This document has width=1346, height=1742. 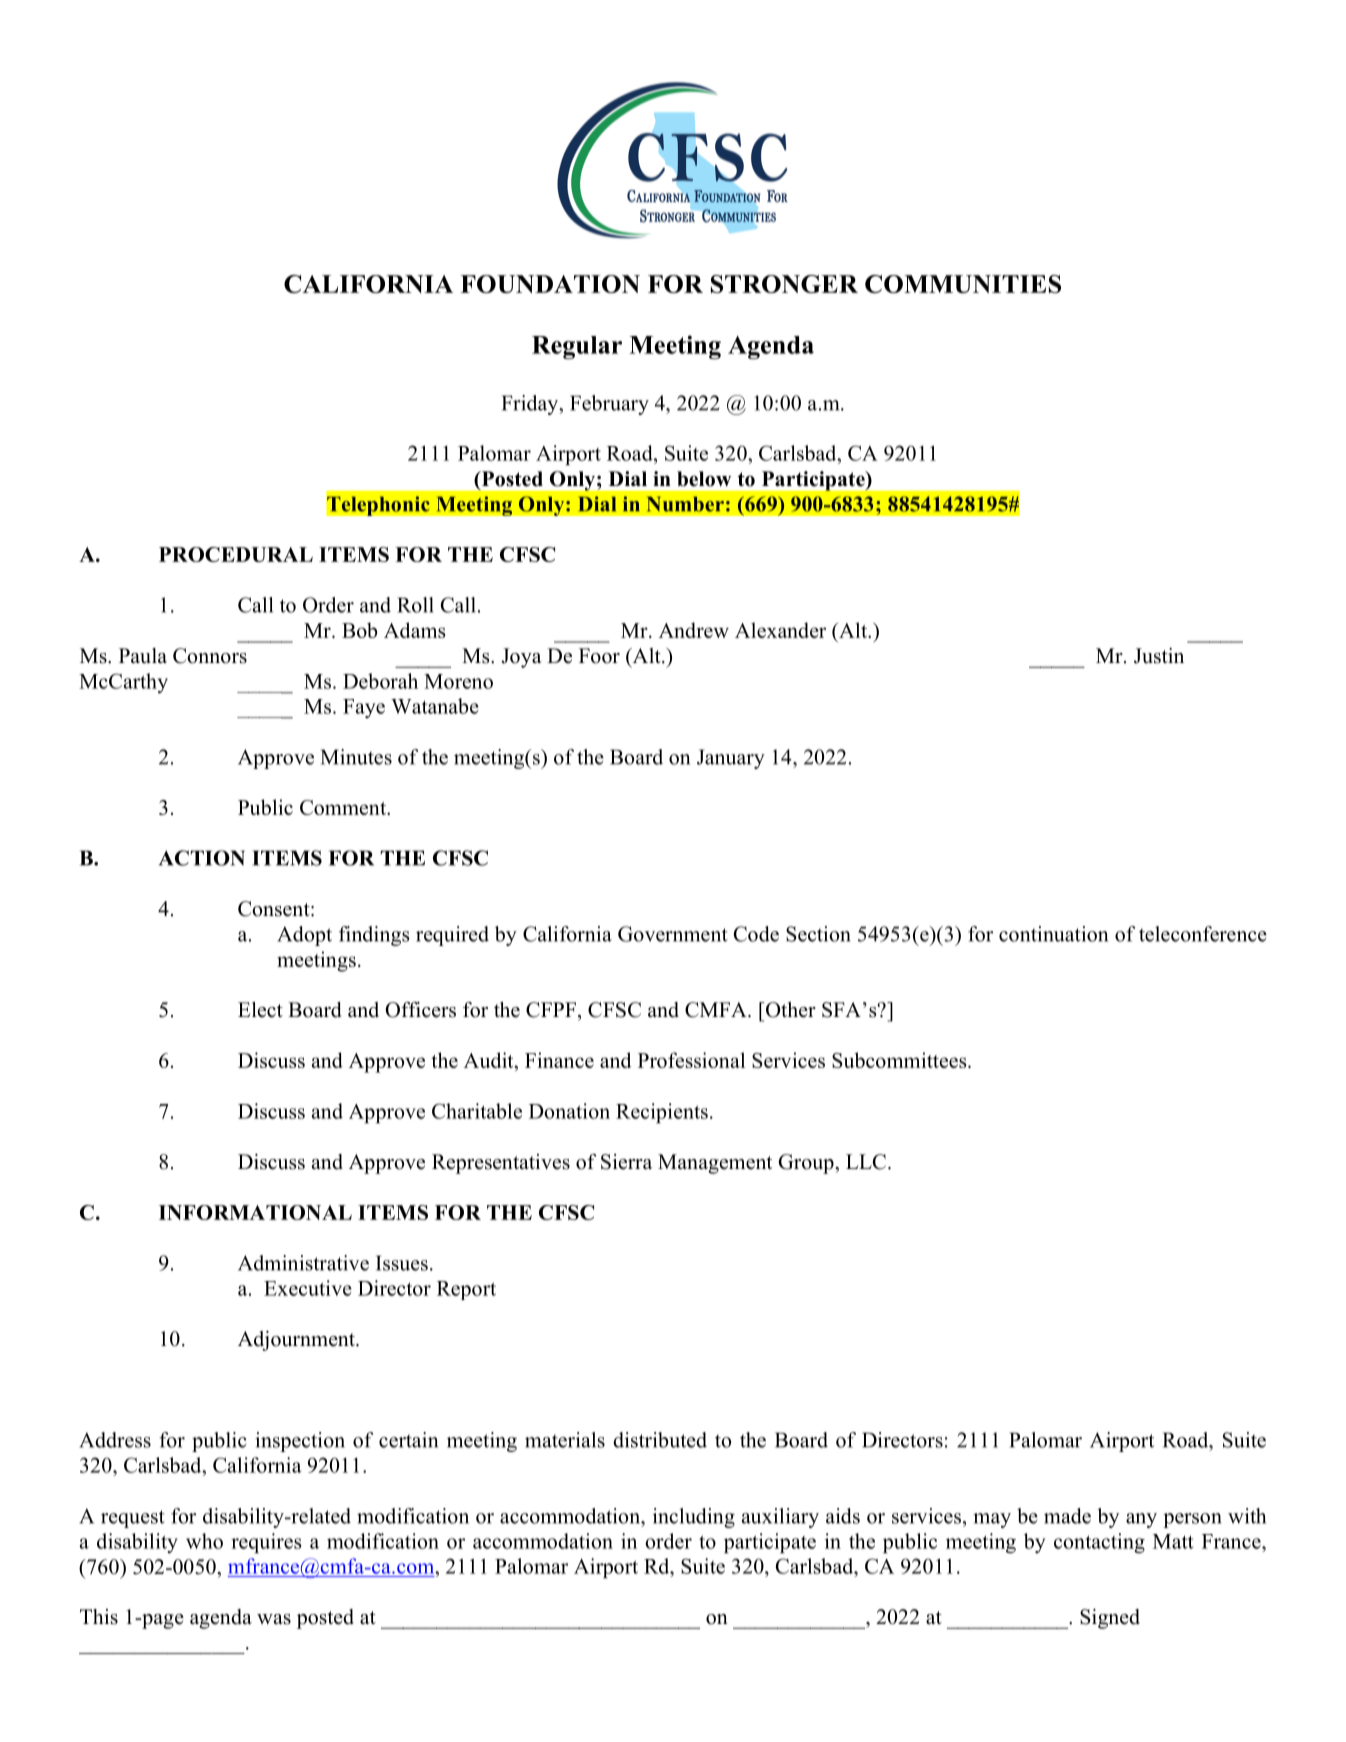 I want to click on Justin, so click(x=1159, y=656).
